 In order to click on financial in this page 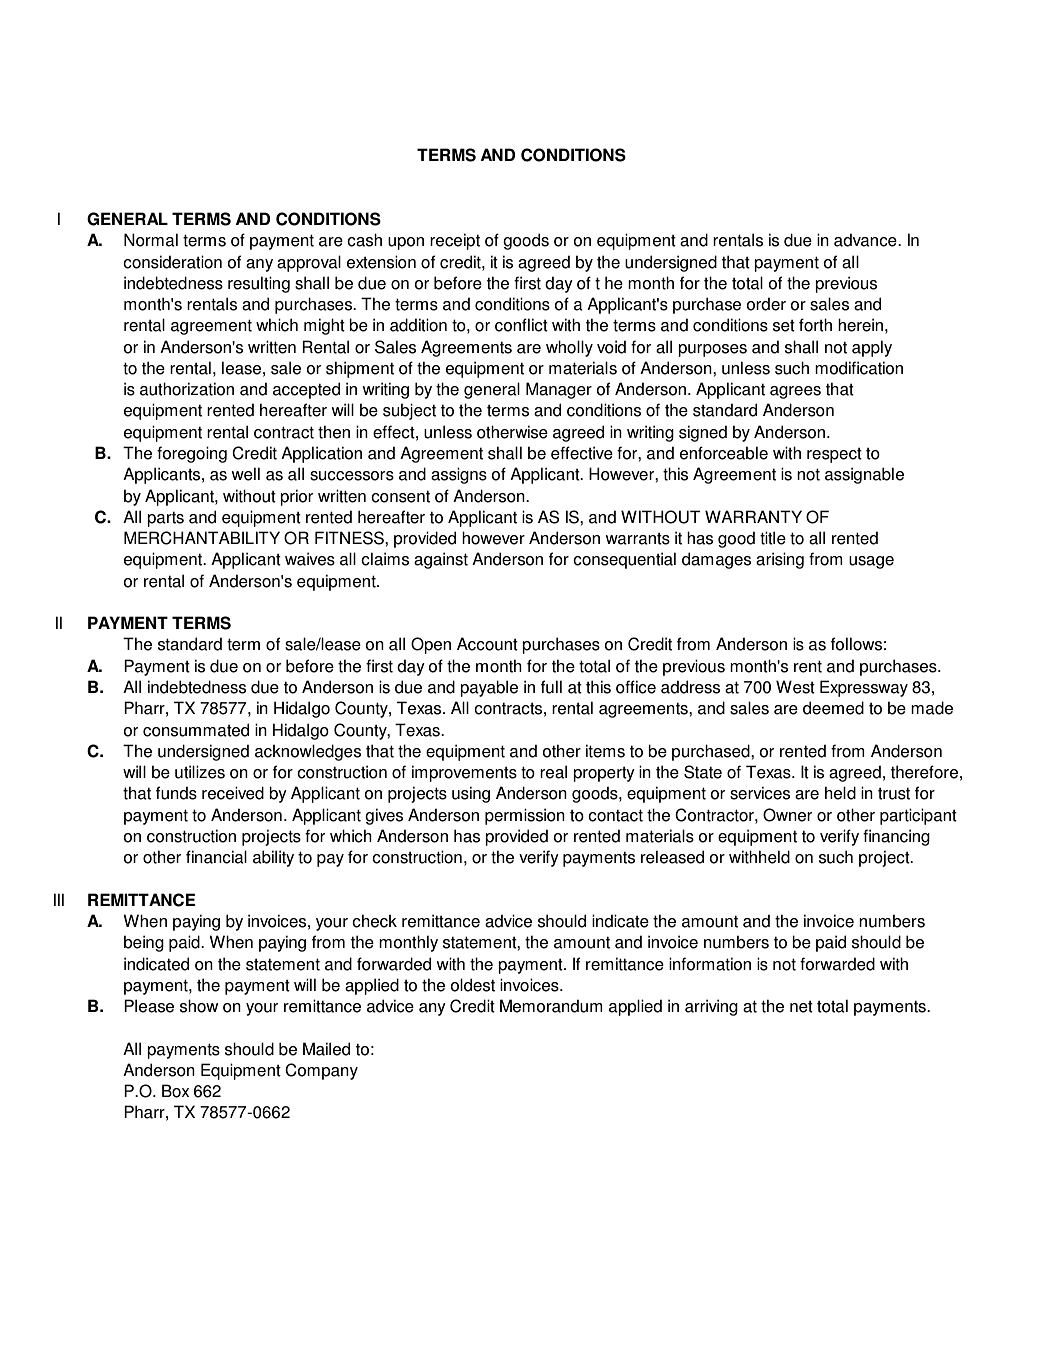, I will do `click(216, 857)`.
